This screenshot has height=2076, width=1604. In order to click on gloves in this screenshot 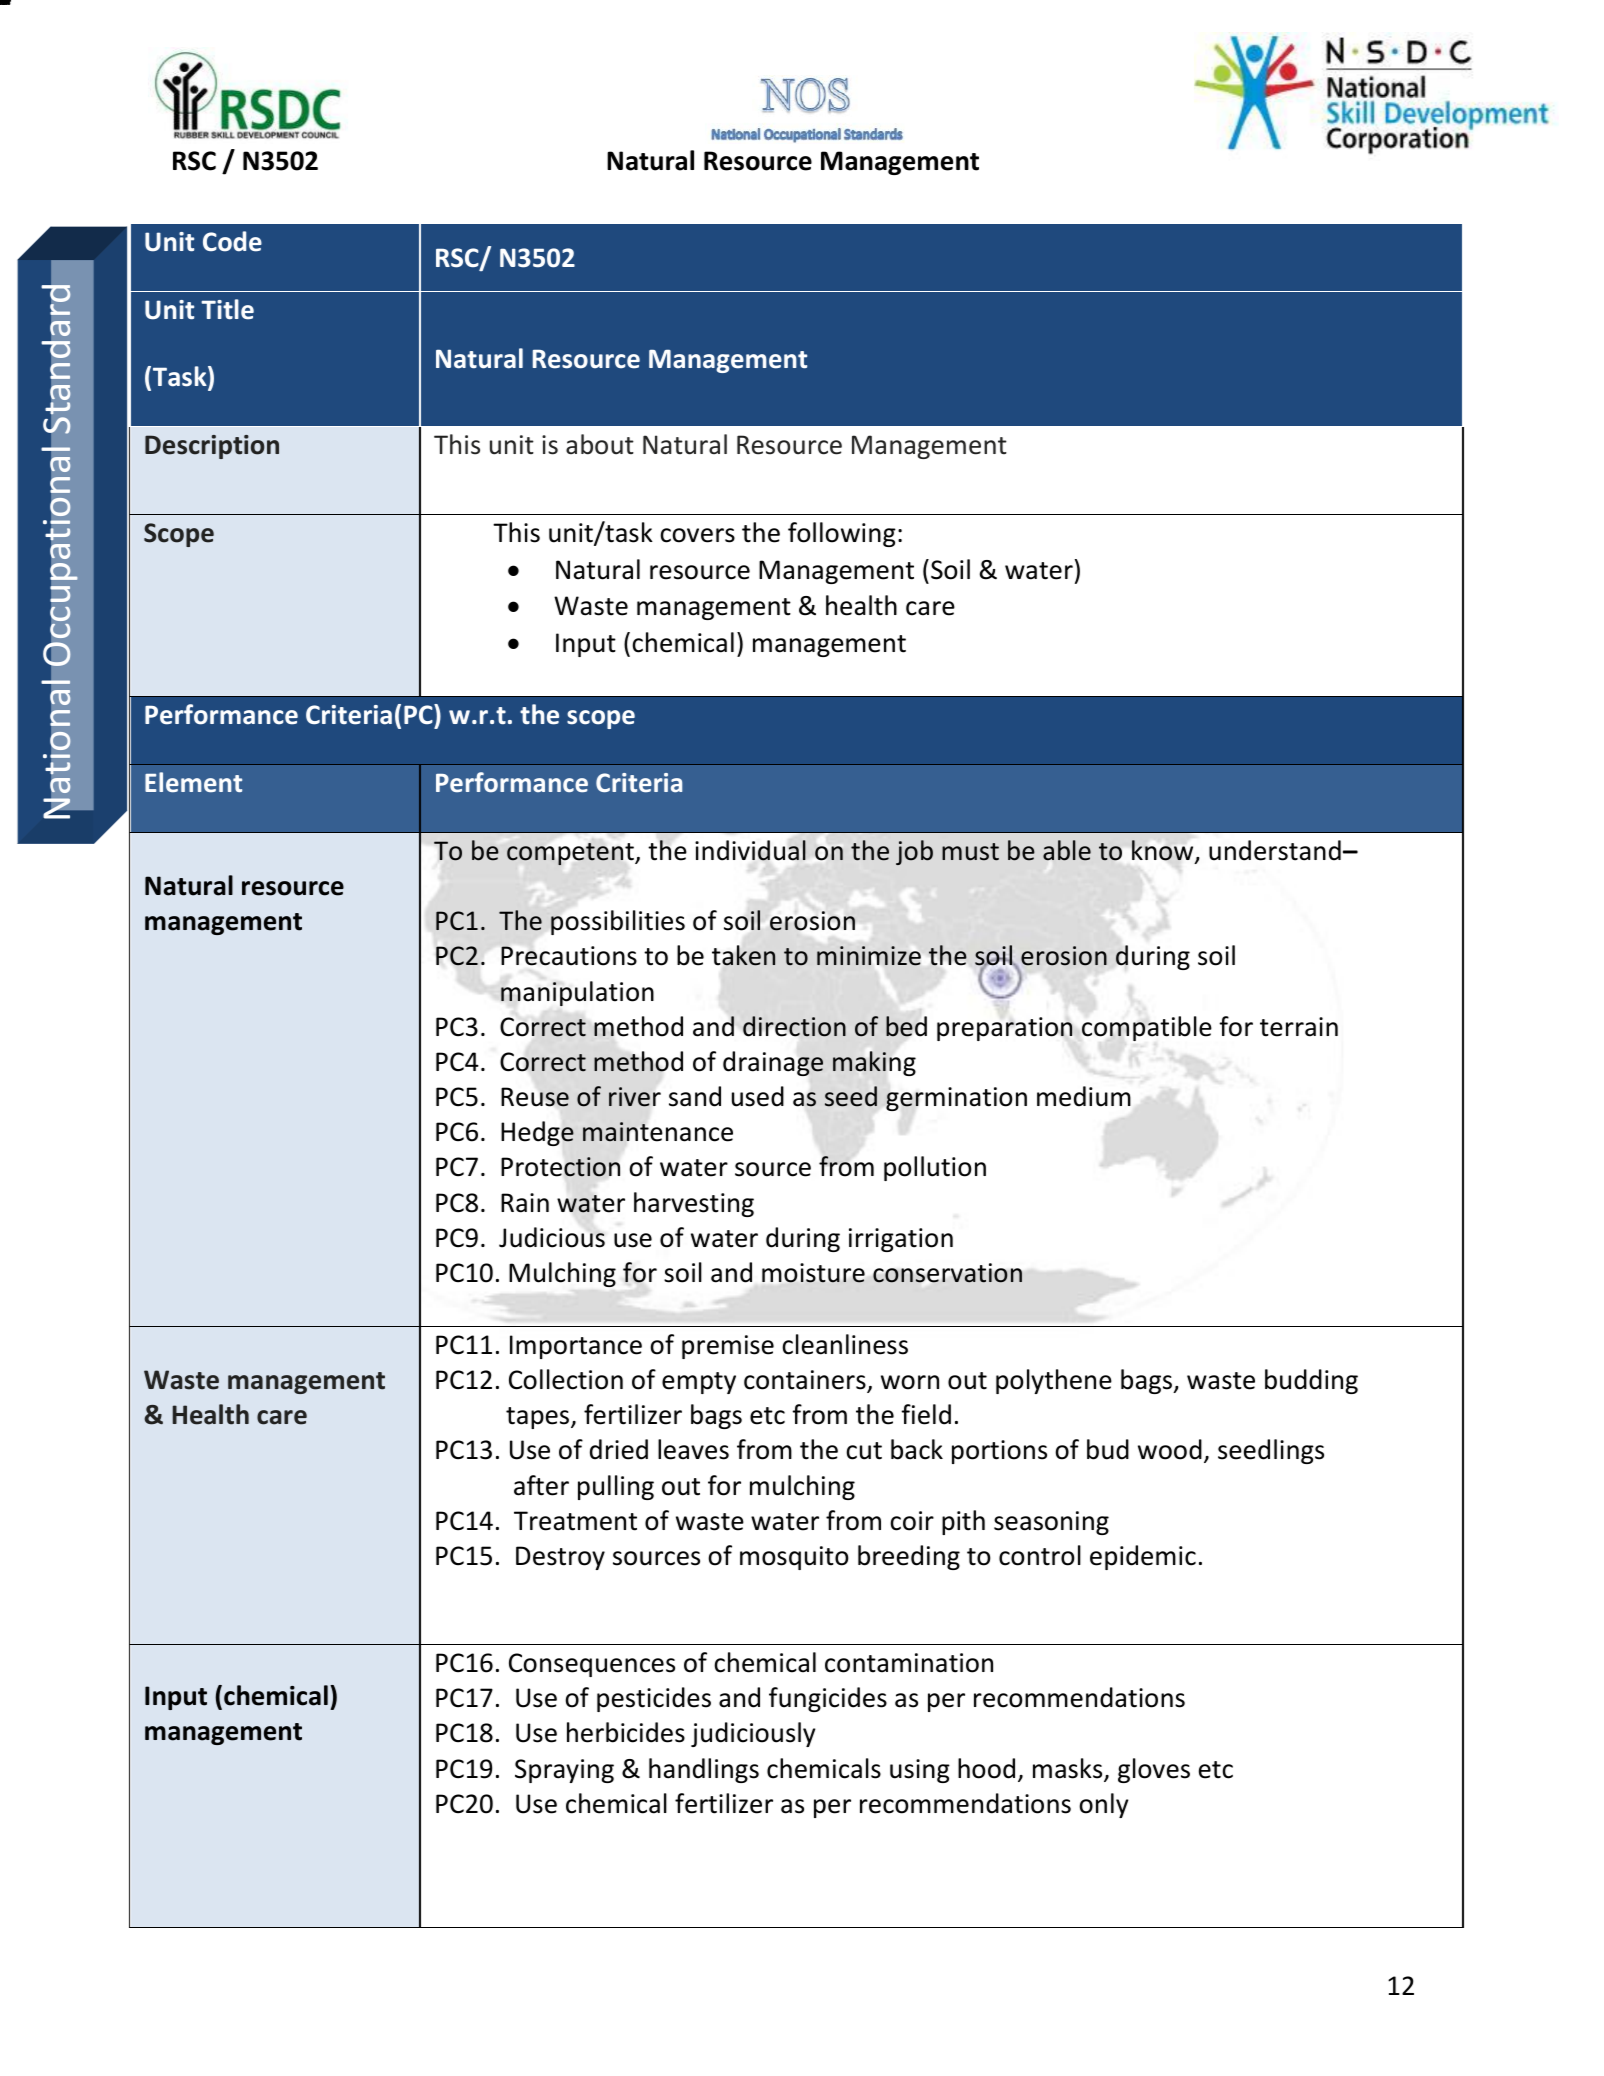, I will do `click(1154, 1770)`.
